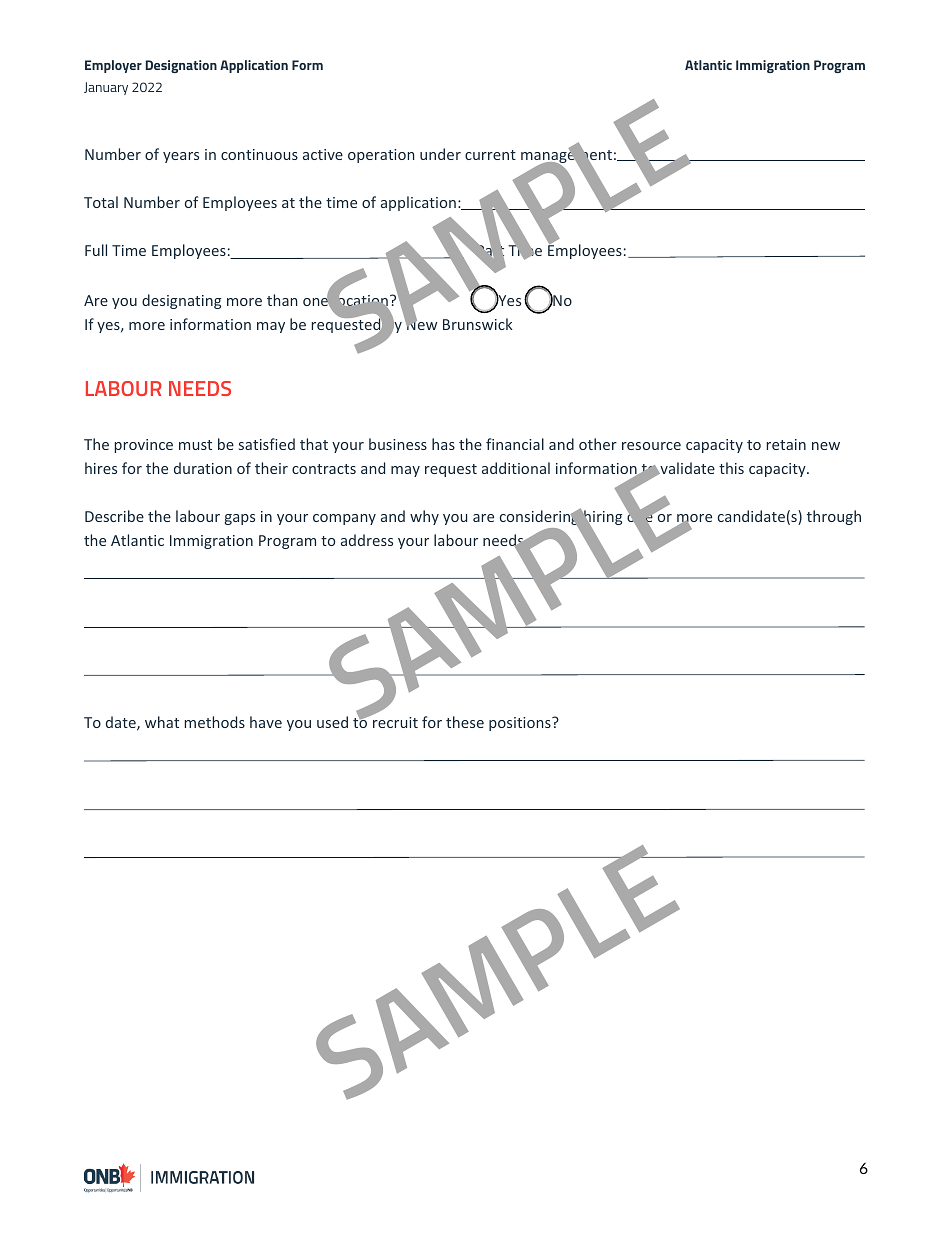 The image size is (952, 1233). What do you see at coordinates (162, 722) in the page?
I see `what` at bounding box center [162, 722].
